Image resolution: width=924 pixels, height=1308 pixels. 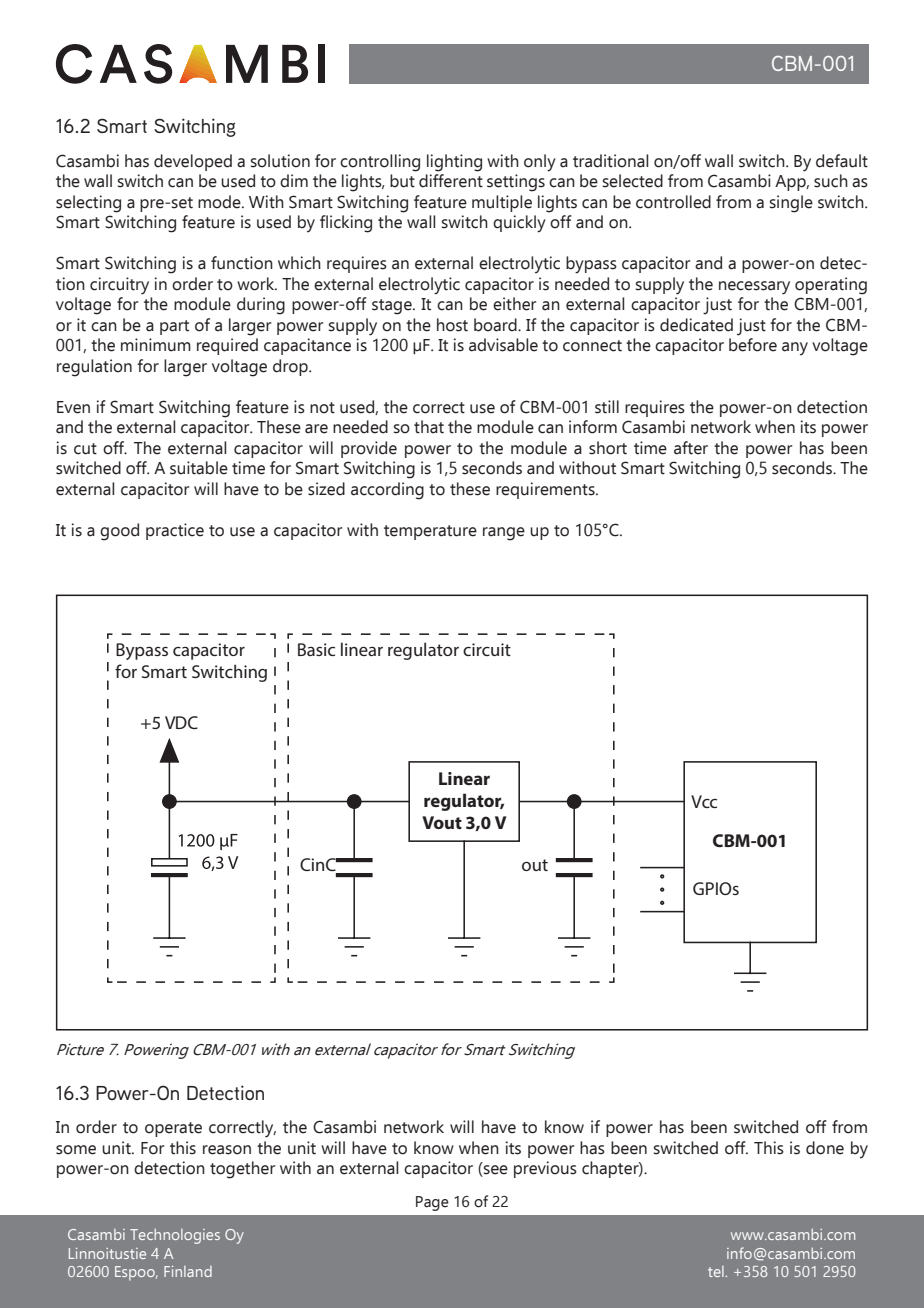 I want to click on Vcc, so click(x=704, y=801).
